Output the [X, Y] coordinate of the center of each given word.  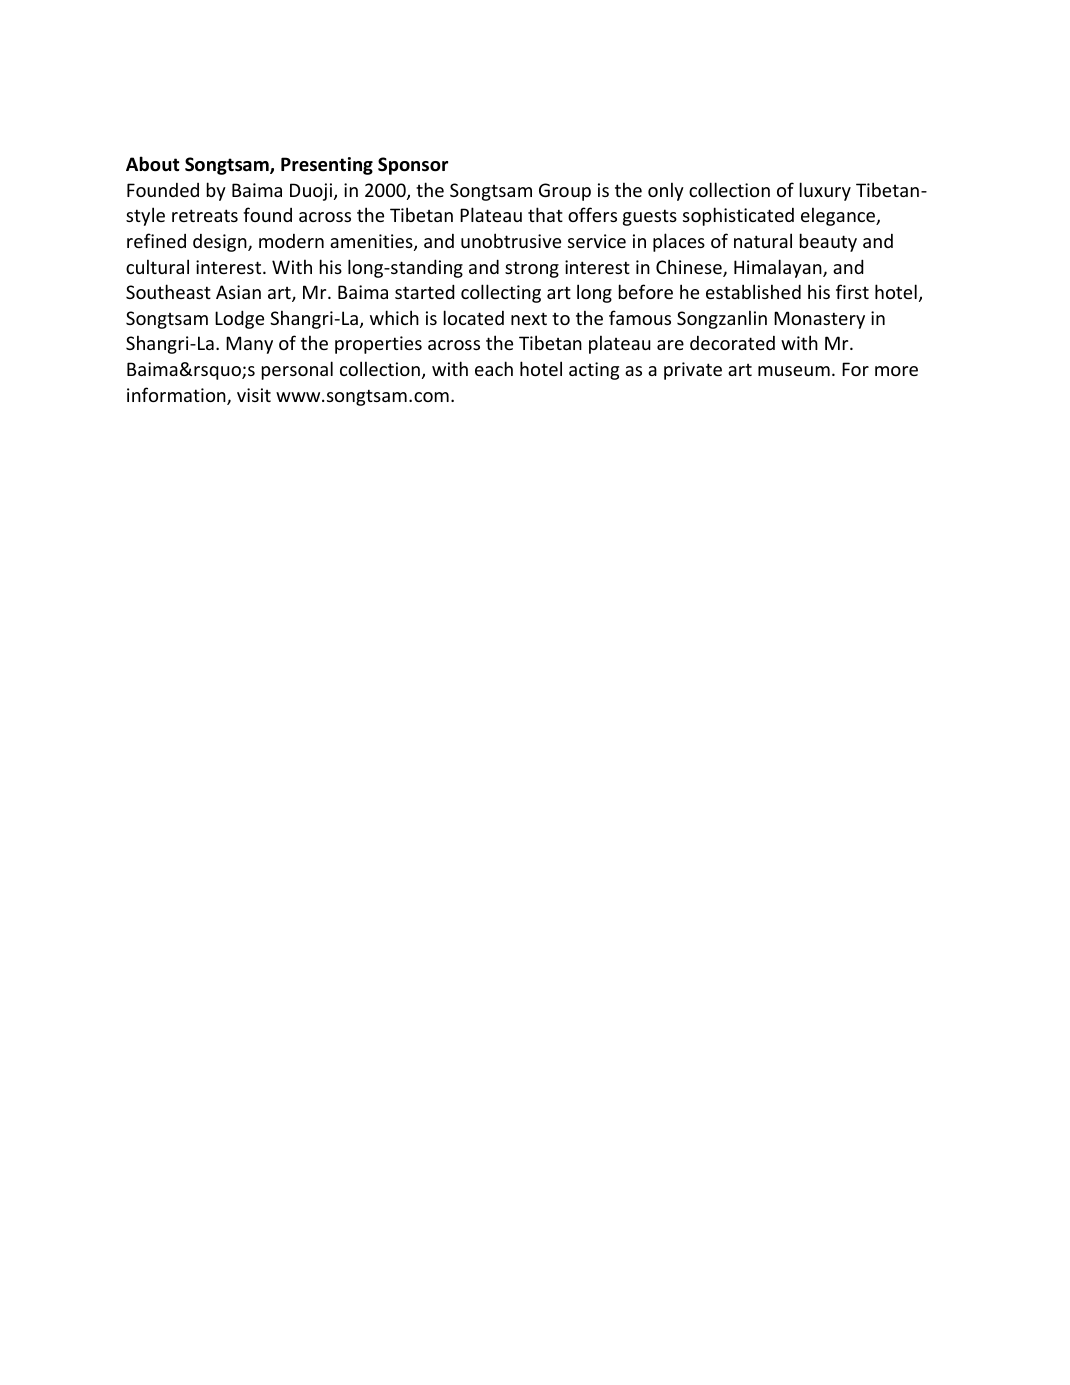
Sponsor [413, 166]
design [221, 243]
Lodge [239, 319]
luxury [825, 191]
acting [594, 371]
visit [254, 395]
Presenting [327, 166]
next [529, 318]
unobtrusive [511, 240]
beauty [828, 242]
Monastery [819, 320]
